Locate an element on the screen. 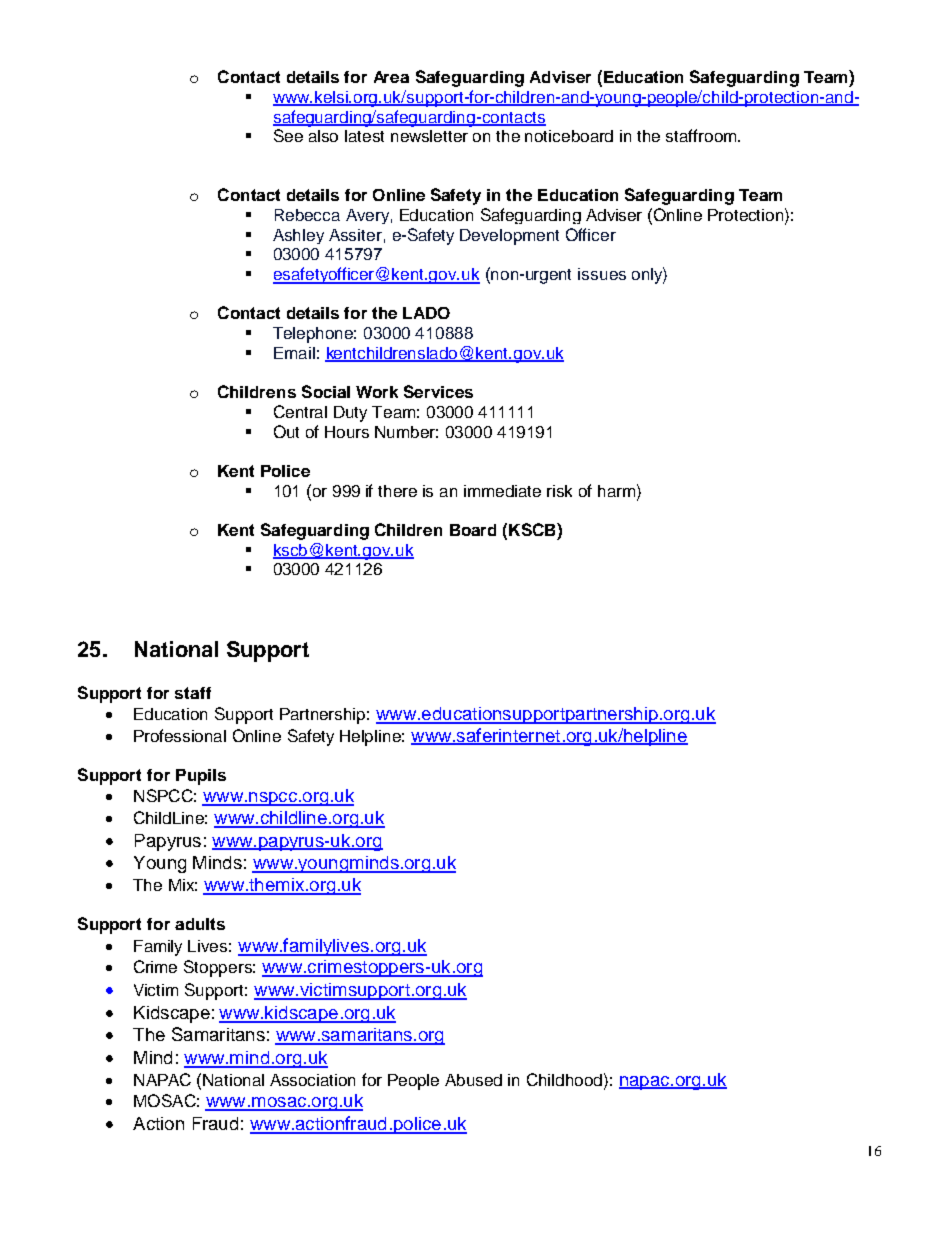  Pupils is located at coordinates (201, 777).
